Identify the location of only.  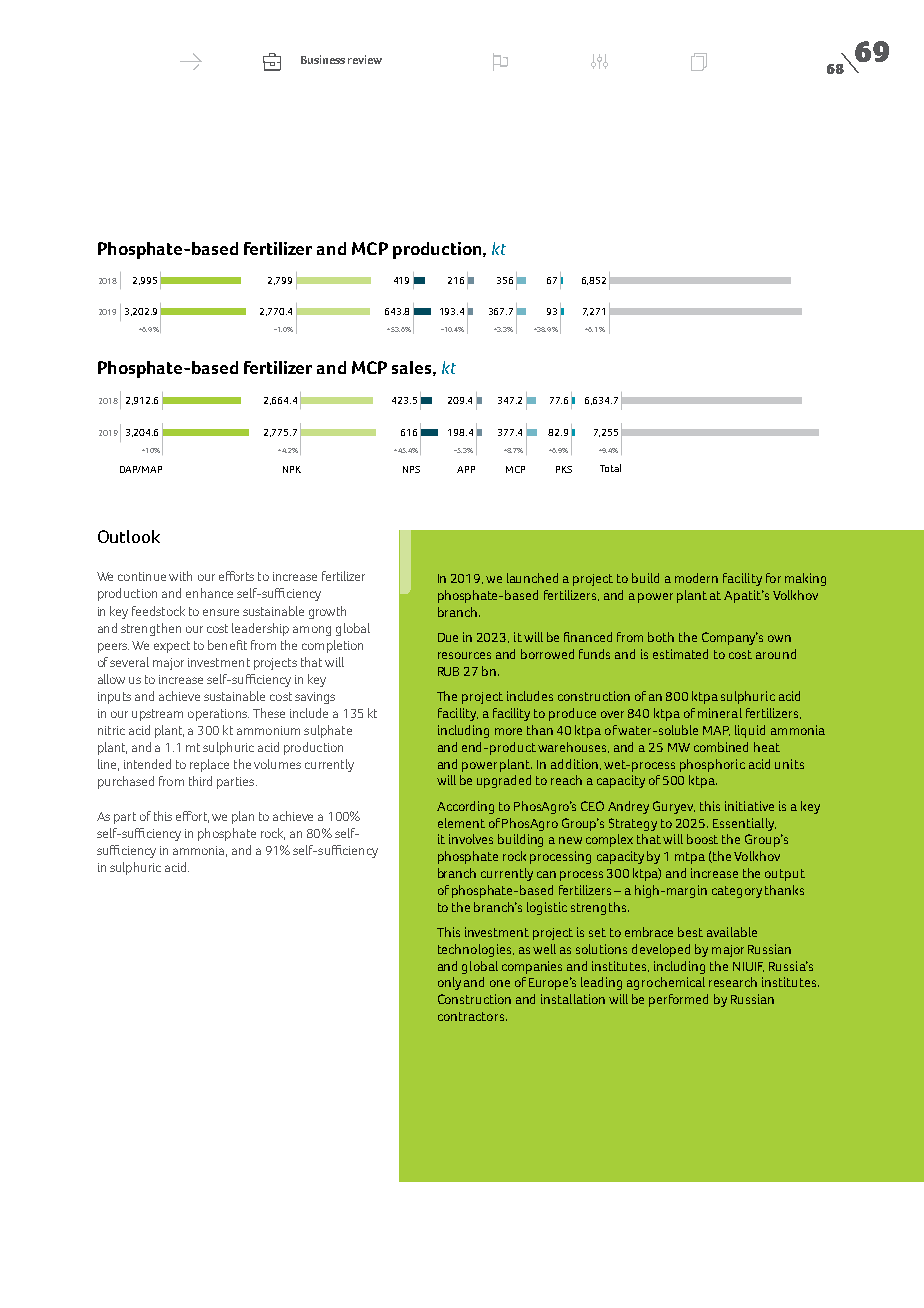
(449, 983).
